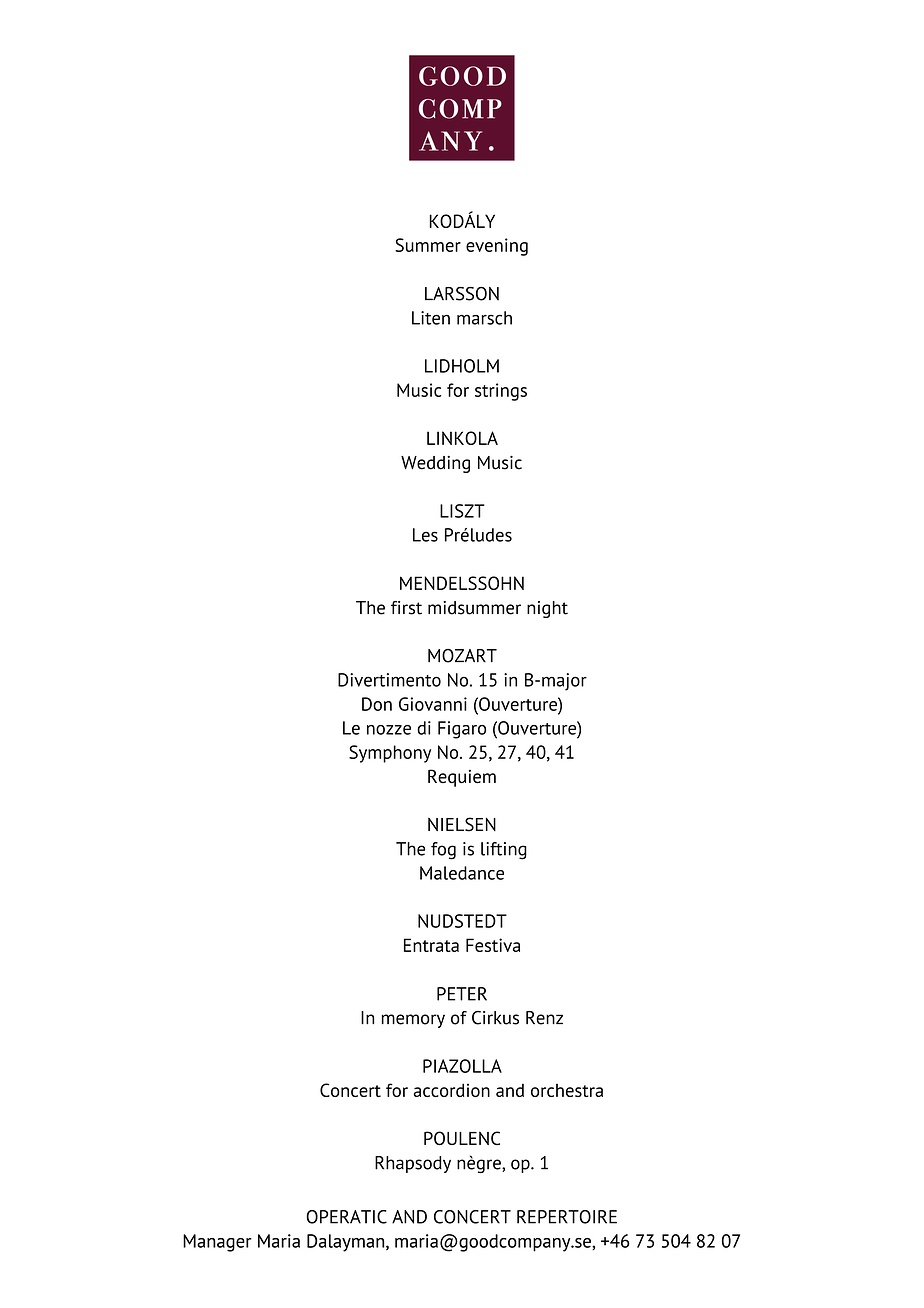 Image resolution: width=924 pixels, height=1308 pixels. What do you see at coordinates (390, 754) in the screenshot?
I see `Symphony` at bounding box center [390, 754].
